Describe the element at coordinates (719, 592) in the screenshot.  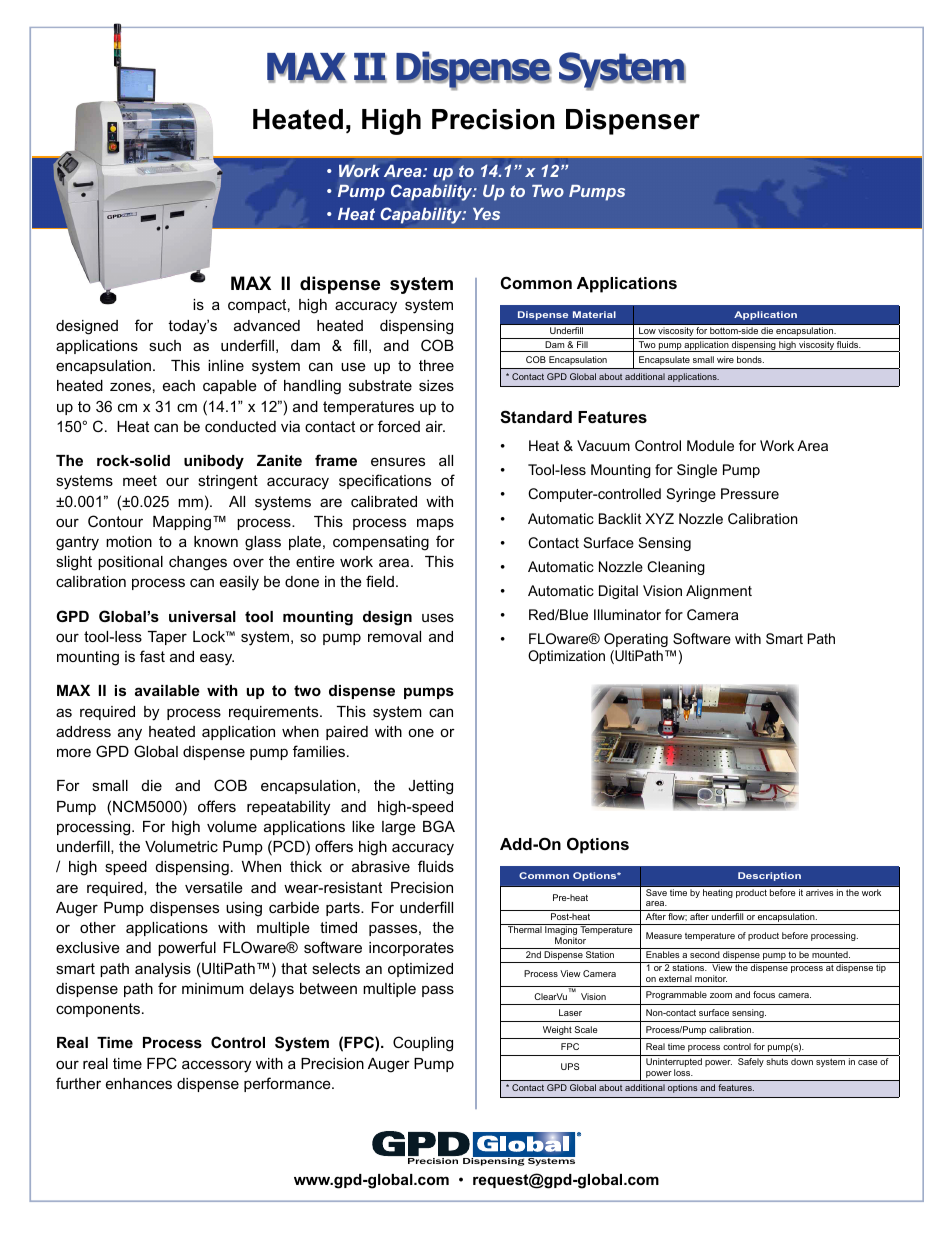
I see `Alignment` at that location.
